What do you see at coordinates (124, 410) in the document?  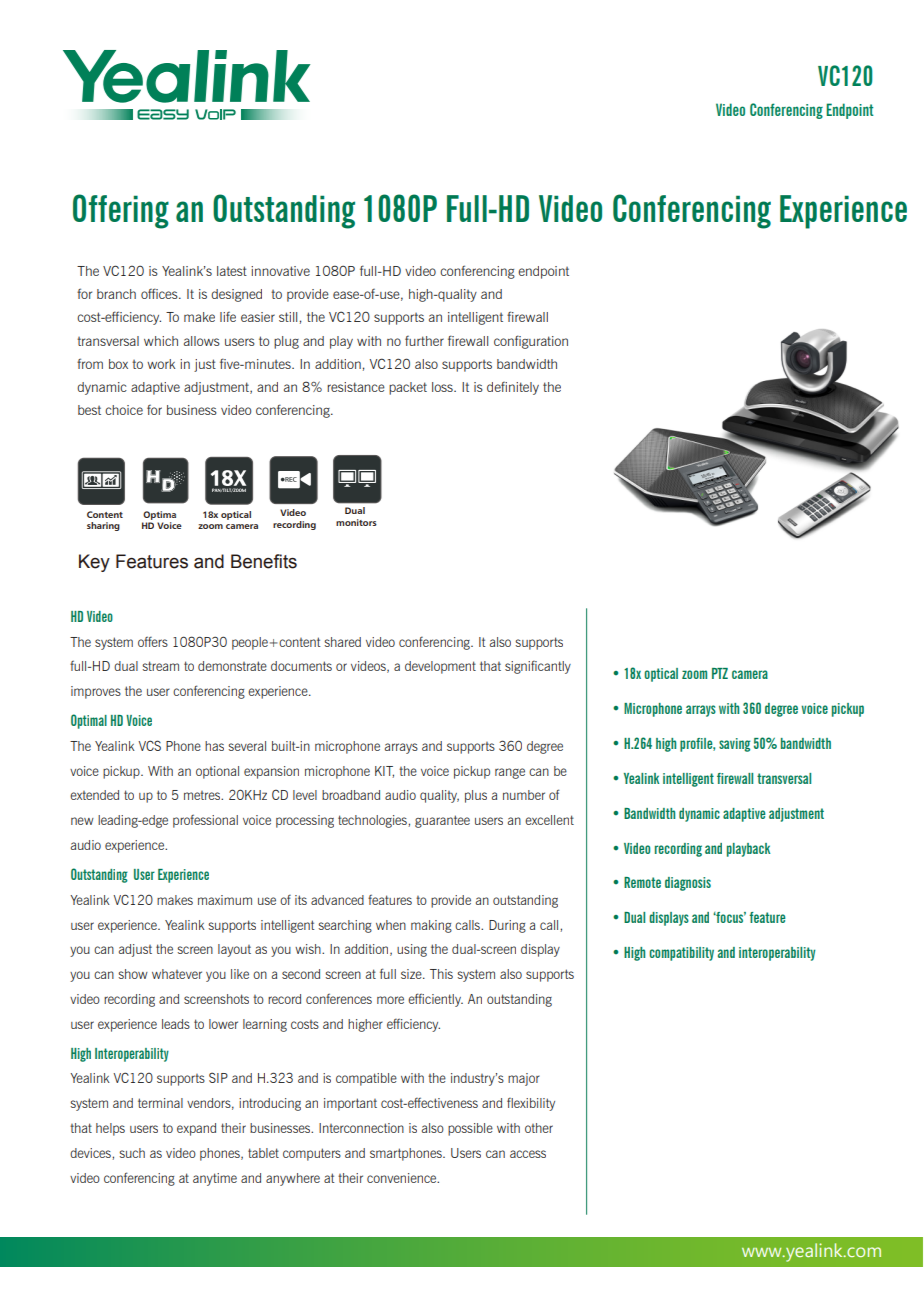 I see `choice` at bounding box center [124, 410].
